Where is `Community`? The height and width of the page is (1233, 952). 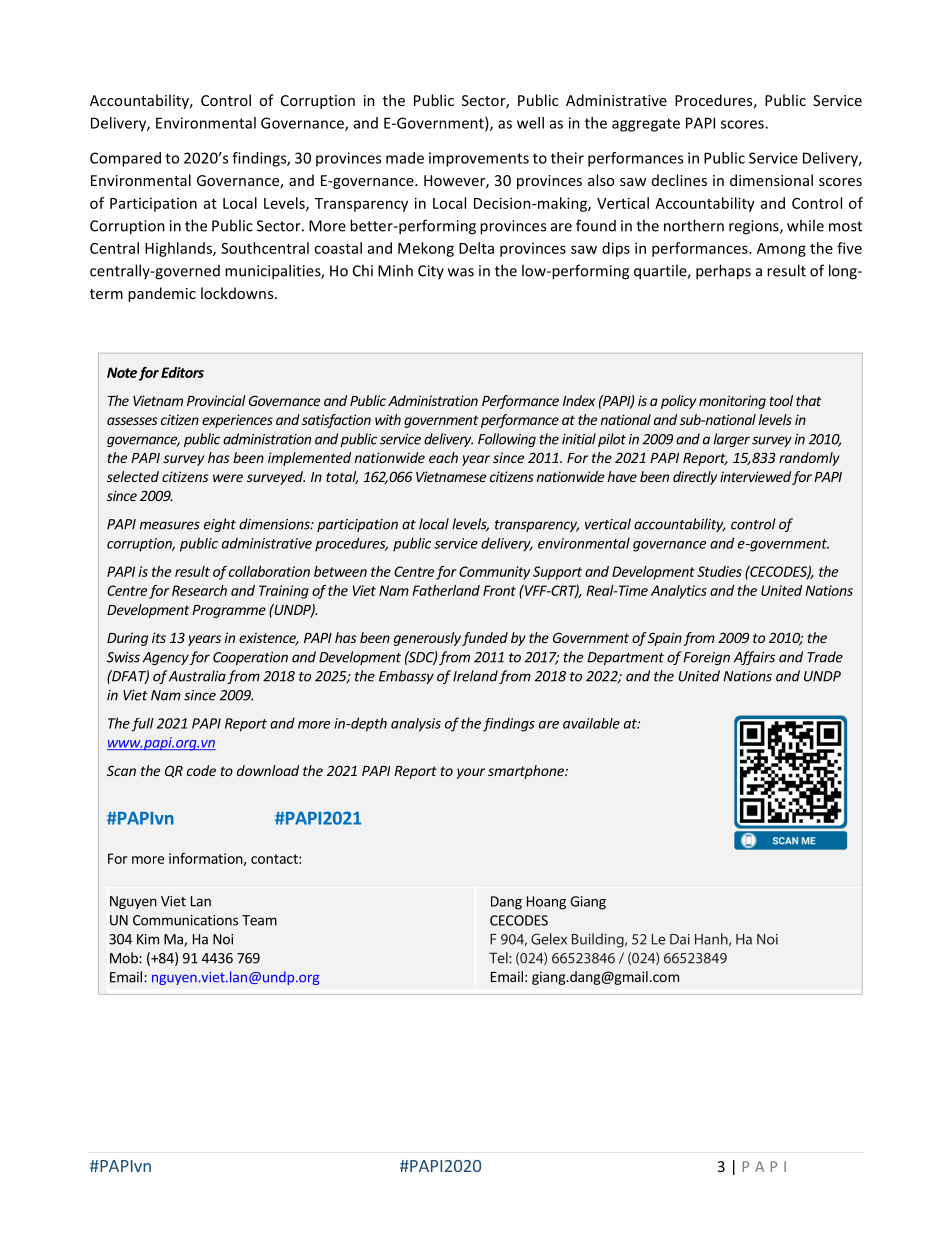 Community is located at coordinates (494, 573).
